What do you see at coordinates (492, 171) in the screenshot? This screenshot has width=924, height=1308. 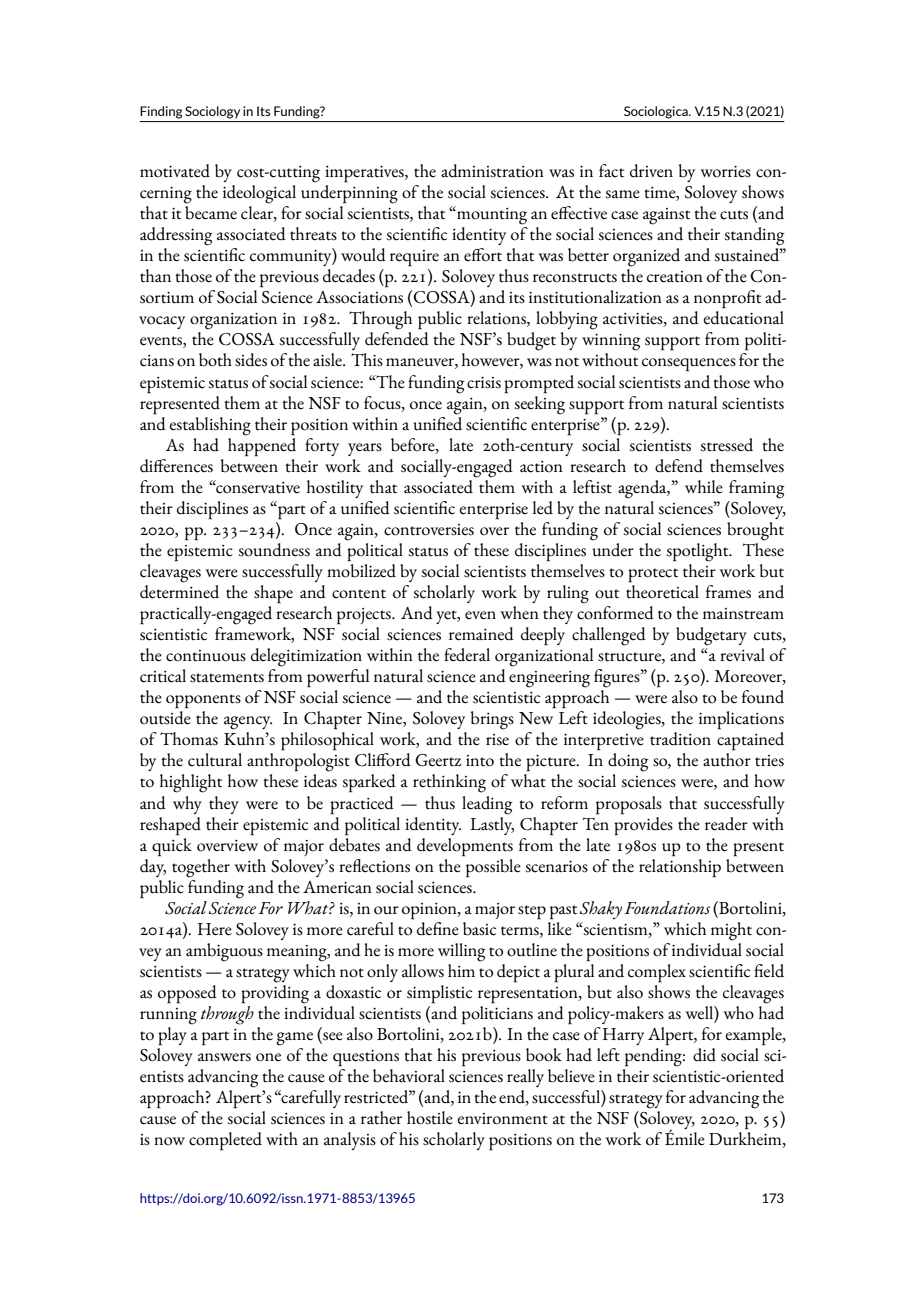 I see `administration` at bounding box center [492, 171].
